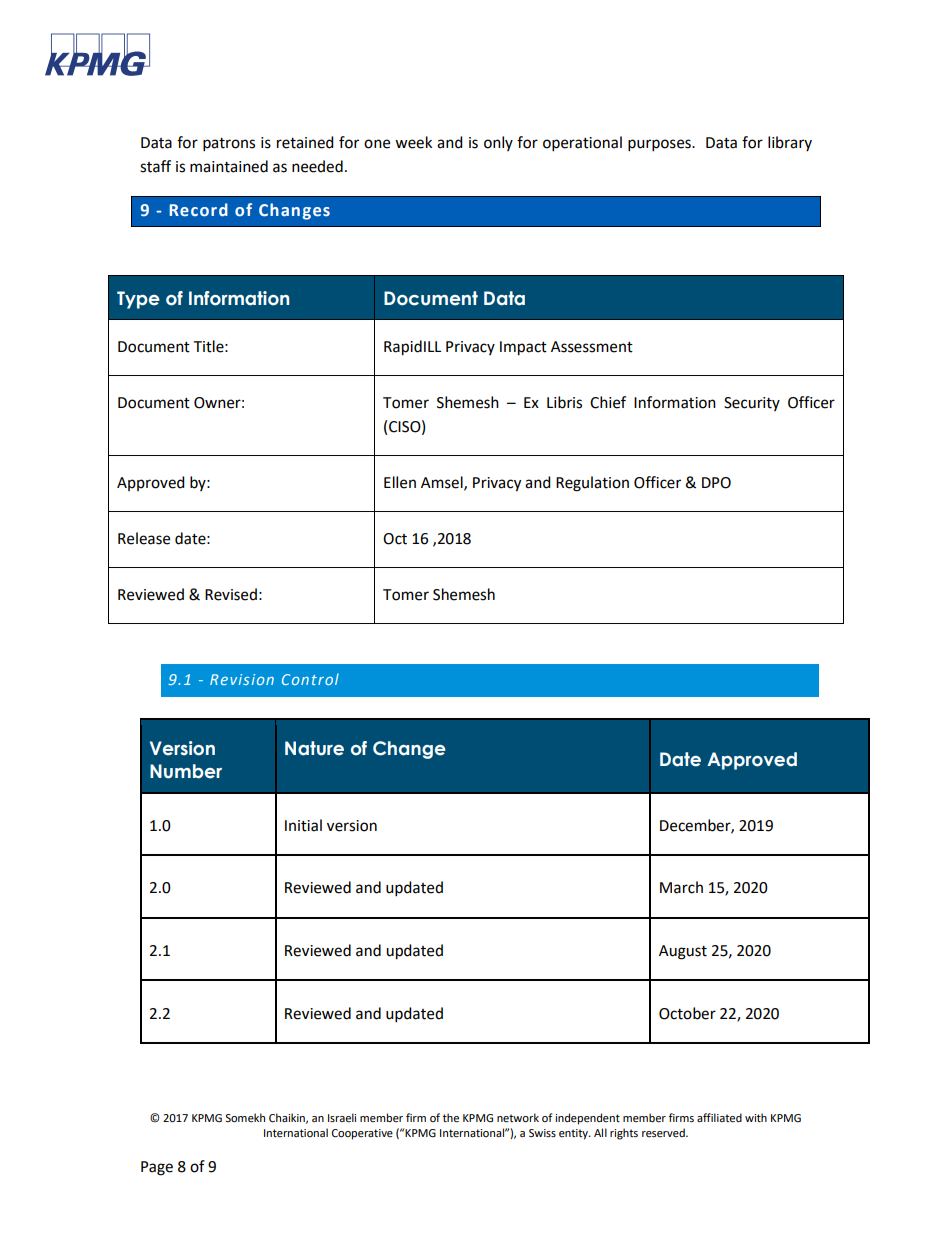 The height and width of the screenshot is (1233, 952). I want to click on only, so click(498, 143).
